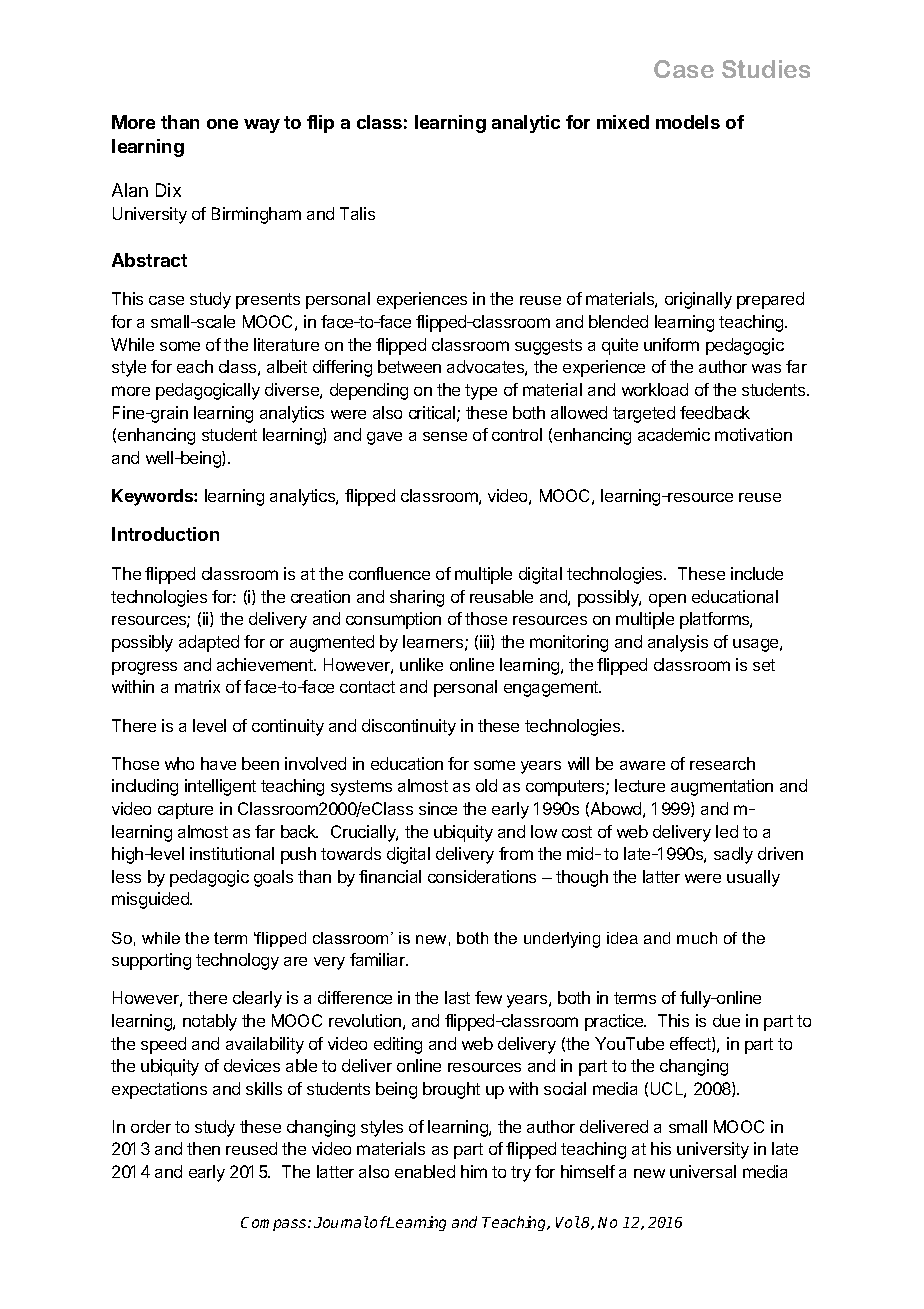 The height and width of the screenshot is (1309, 924). What do you see at coordinates (674, 434) in the screenshot?
I see `academic` at bounding box center [674, 434].
